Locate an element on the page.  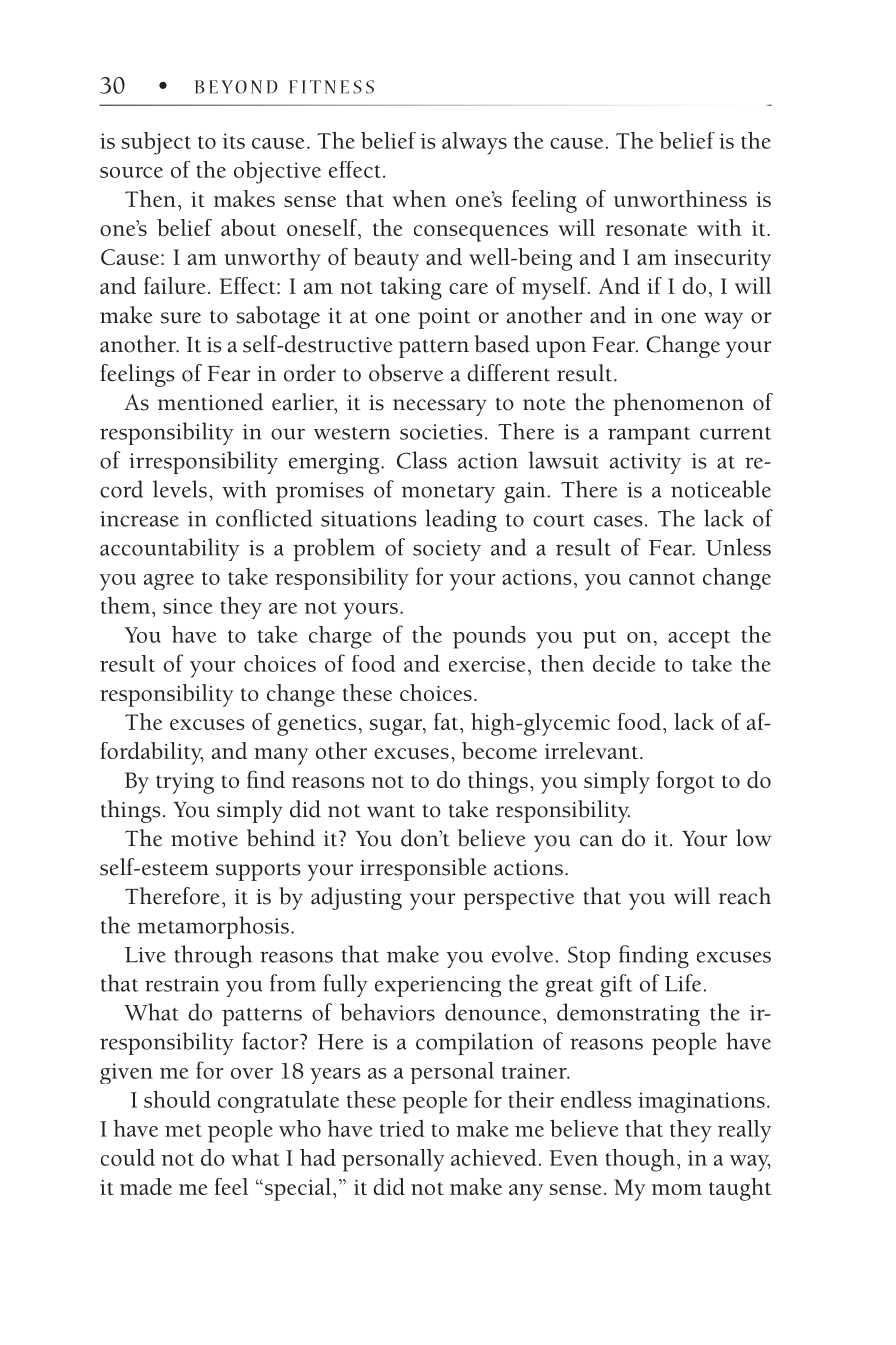
unworthiness is located at coordinates (680, 198).
